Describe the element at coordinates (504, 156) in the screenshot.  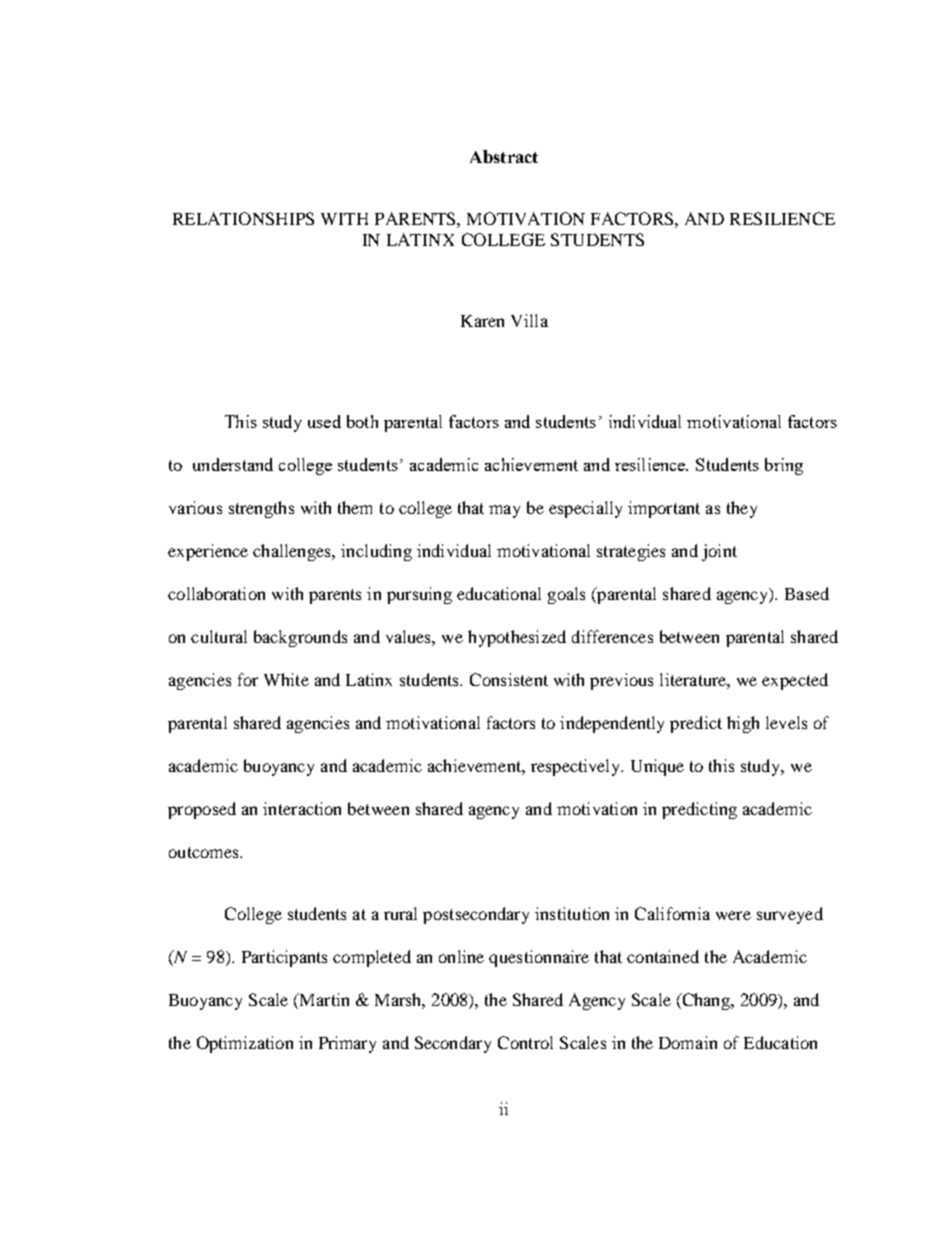
I see `Abstract` at that location.
